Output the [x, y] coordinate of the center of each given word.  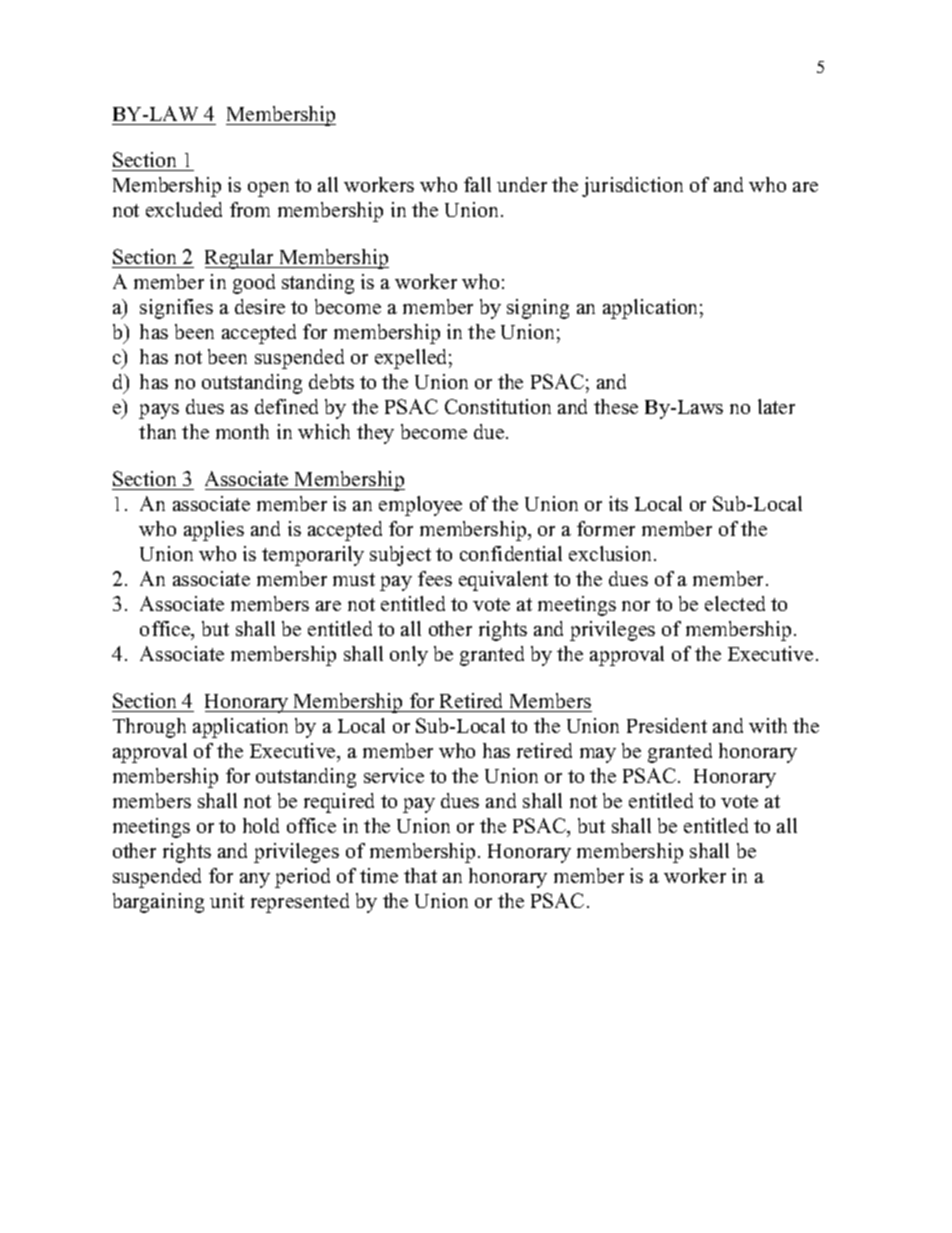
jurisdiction [632, 187]
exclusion [612, 553]
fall [477, 184]
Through [149, 728]
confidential [511, 553]
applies [214, 531]
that [420, 875]
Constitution [498, 406]
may [598, 755]
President [667, 725]
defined [286, 406]
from [250, 209]
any [255, 880]
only [409, 656]
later [776, 406]
